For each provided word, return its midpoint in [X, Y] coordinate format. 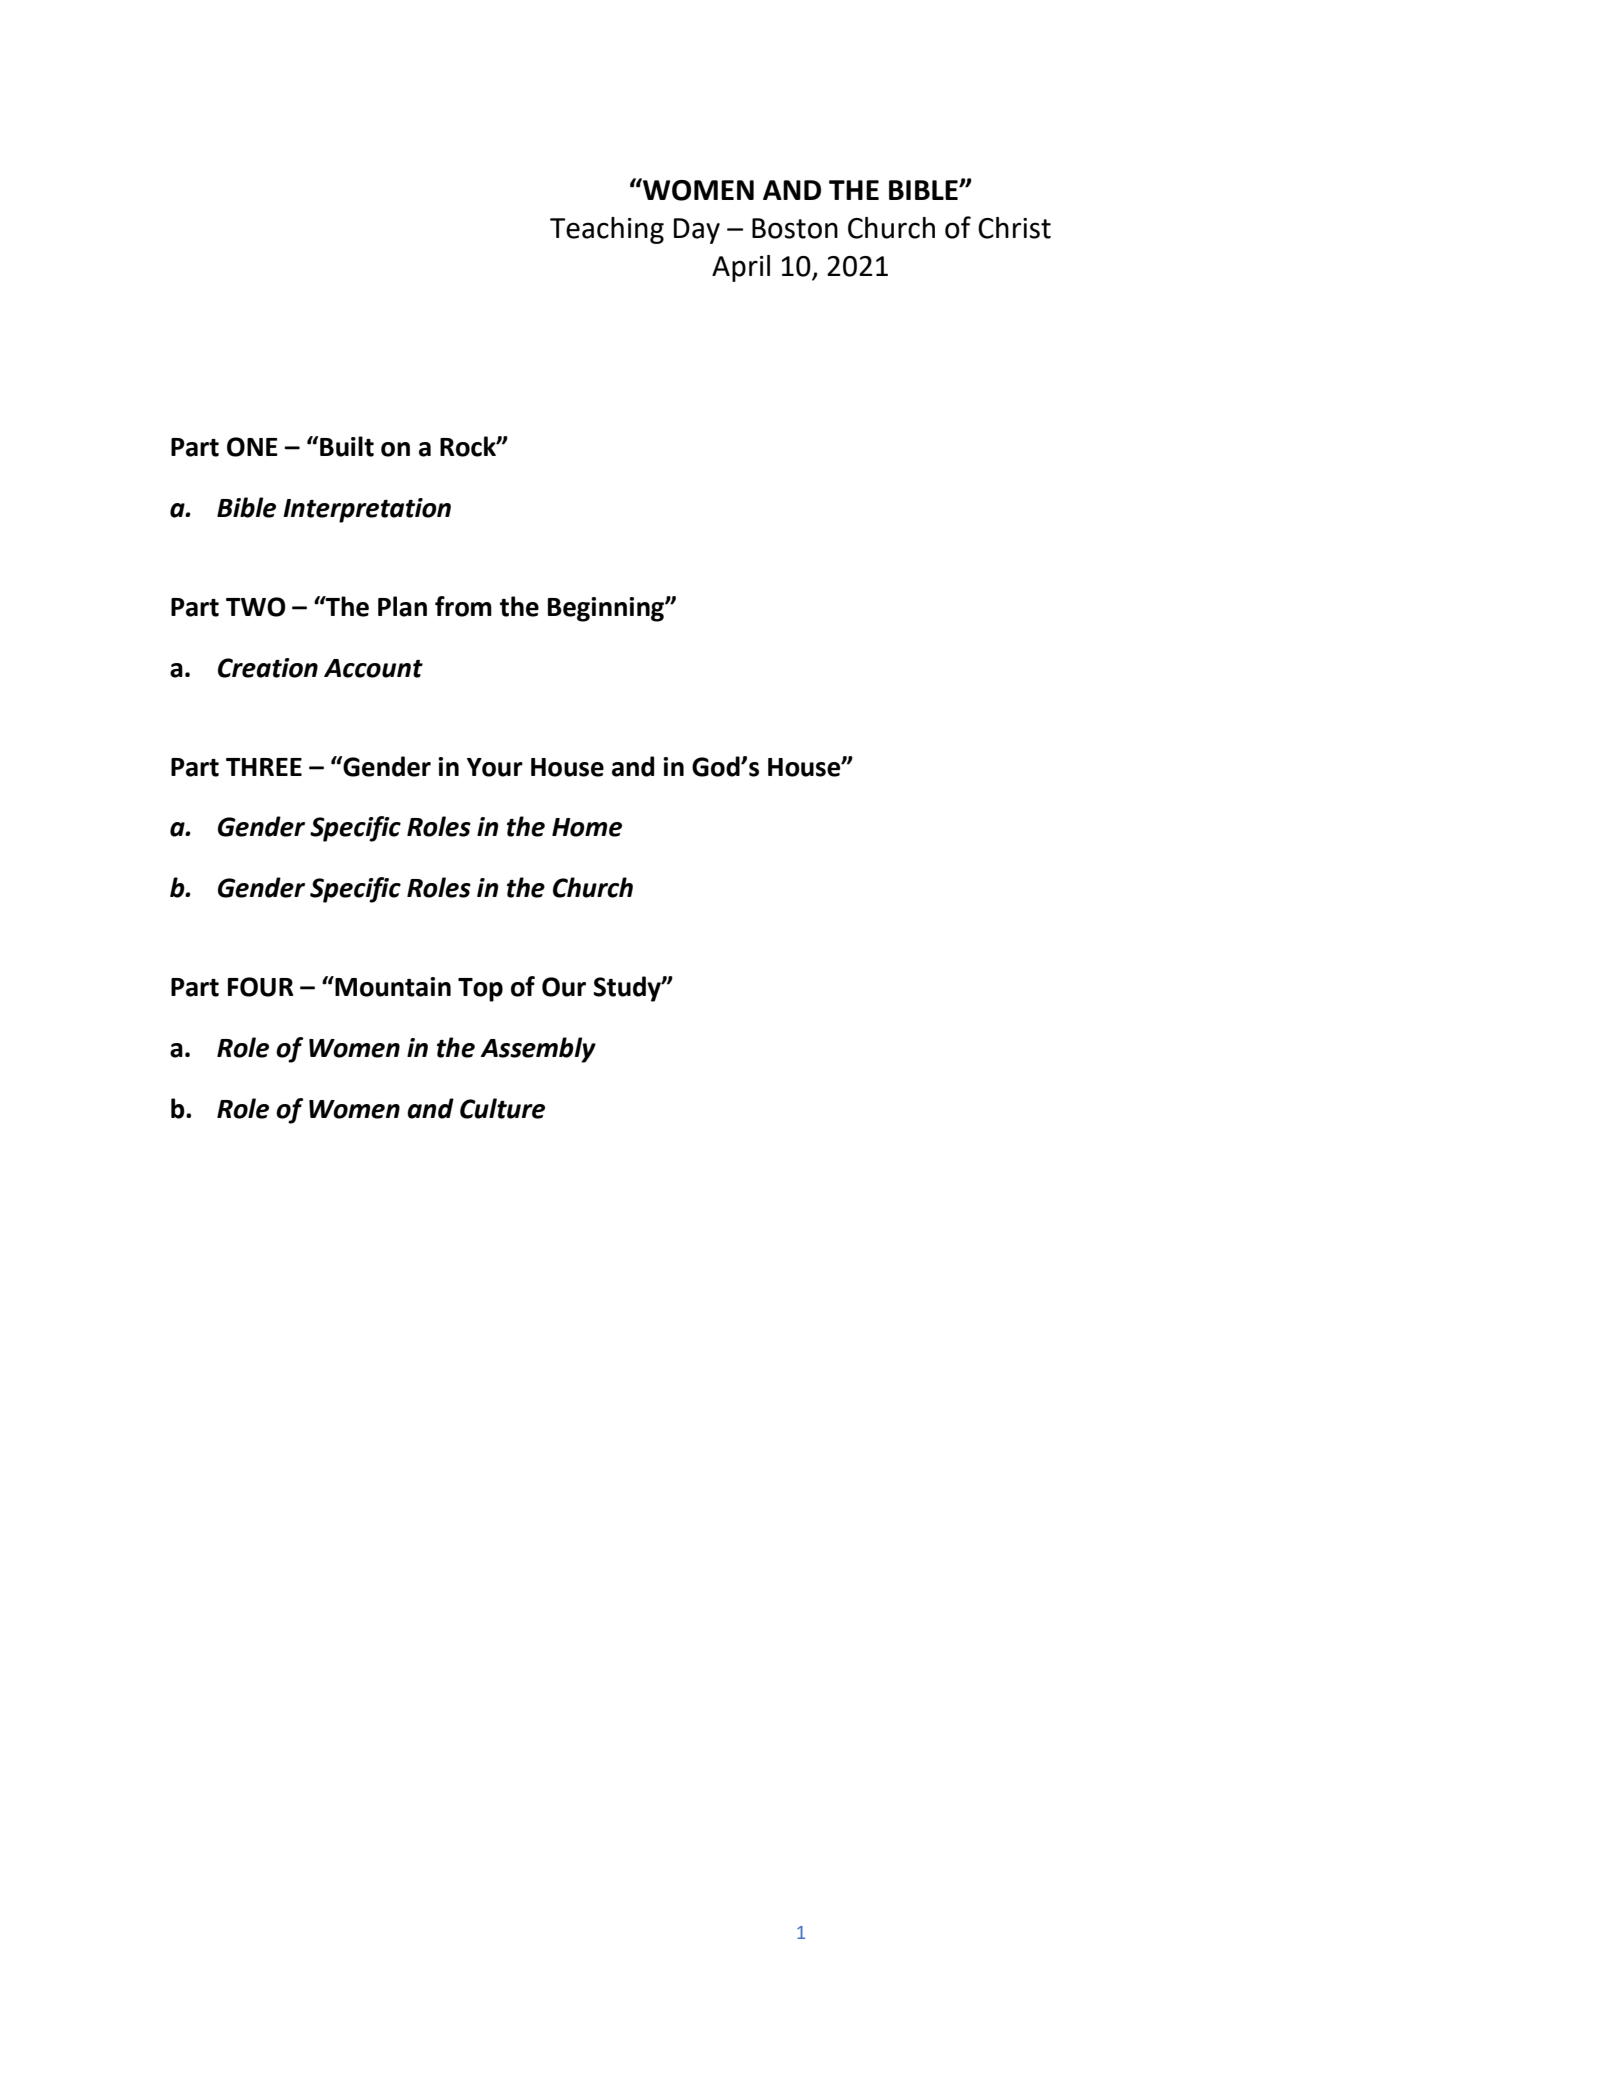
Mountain [392, 986]
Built [347, 446]
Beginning [607, 609]
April [741, 268]
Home [587, 827]
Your [495, 767]
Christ [1014, 228]
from [463, 606]
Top [480, 990]
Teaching [607, 230]
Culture [502, 1108]
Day [697, 231]
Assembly [538, 1050]
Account [373, 668]
